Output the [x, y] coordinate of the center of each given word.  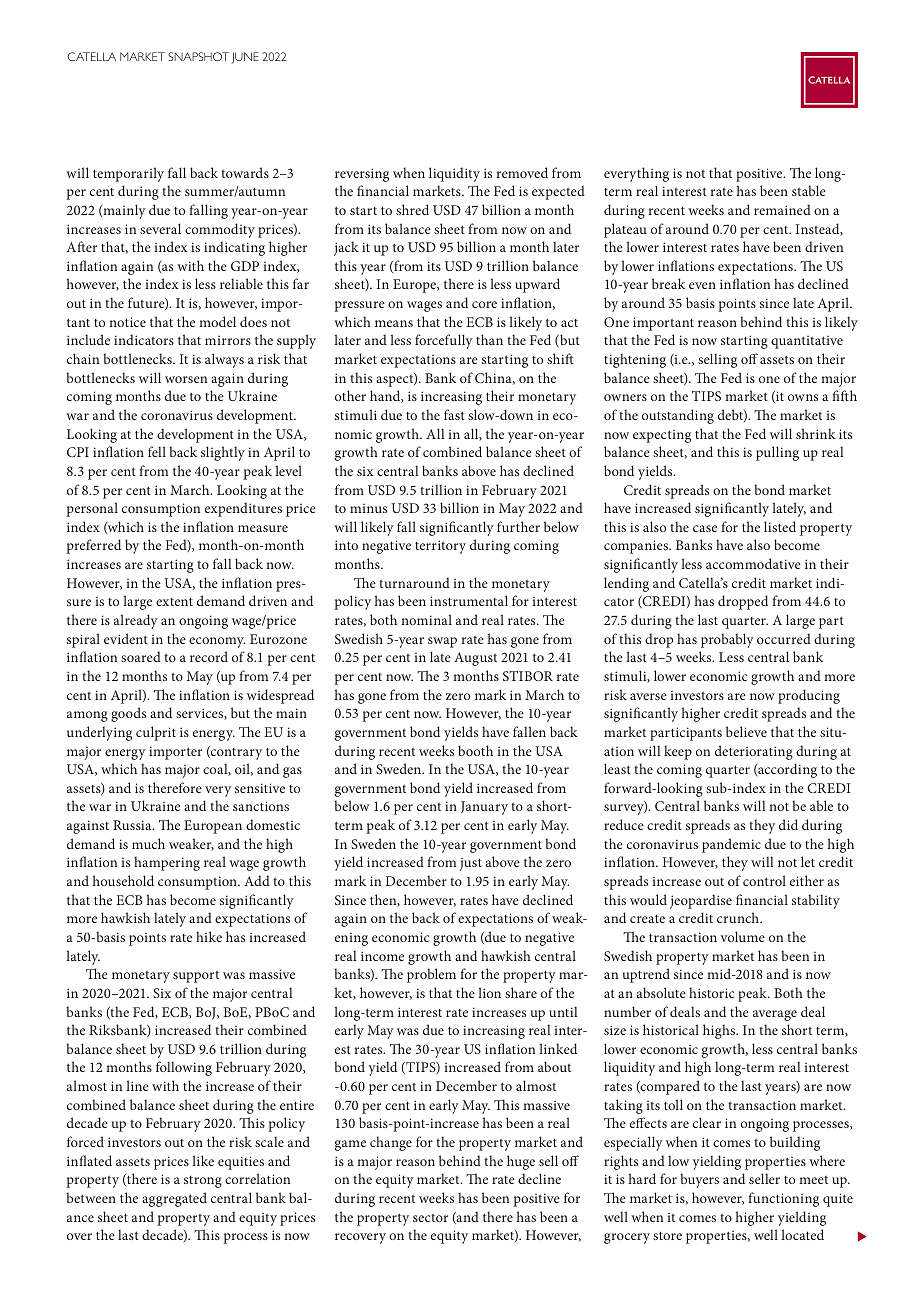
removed [522, 172]
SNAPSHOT [198, 56]
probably [727, 640]
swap [442, 642]
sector [430, 1218]
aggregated [174, 1199]
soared [141, 656]
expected [558, 192]
